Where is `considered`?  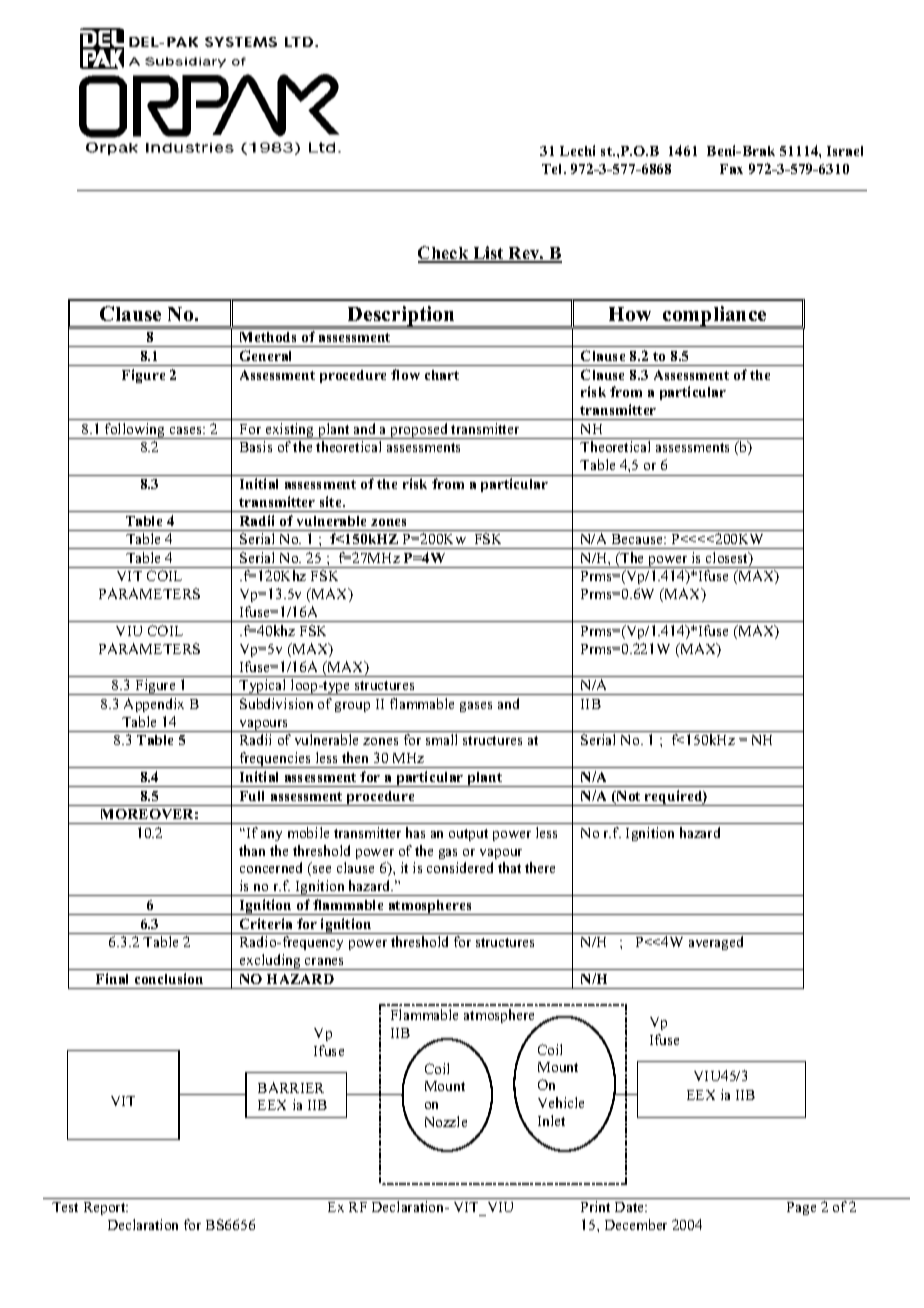 considered is located at coordinates (460, 867).
